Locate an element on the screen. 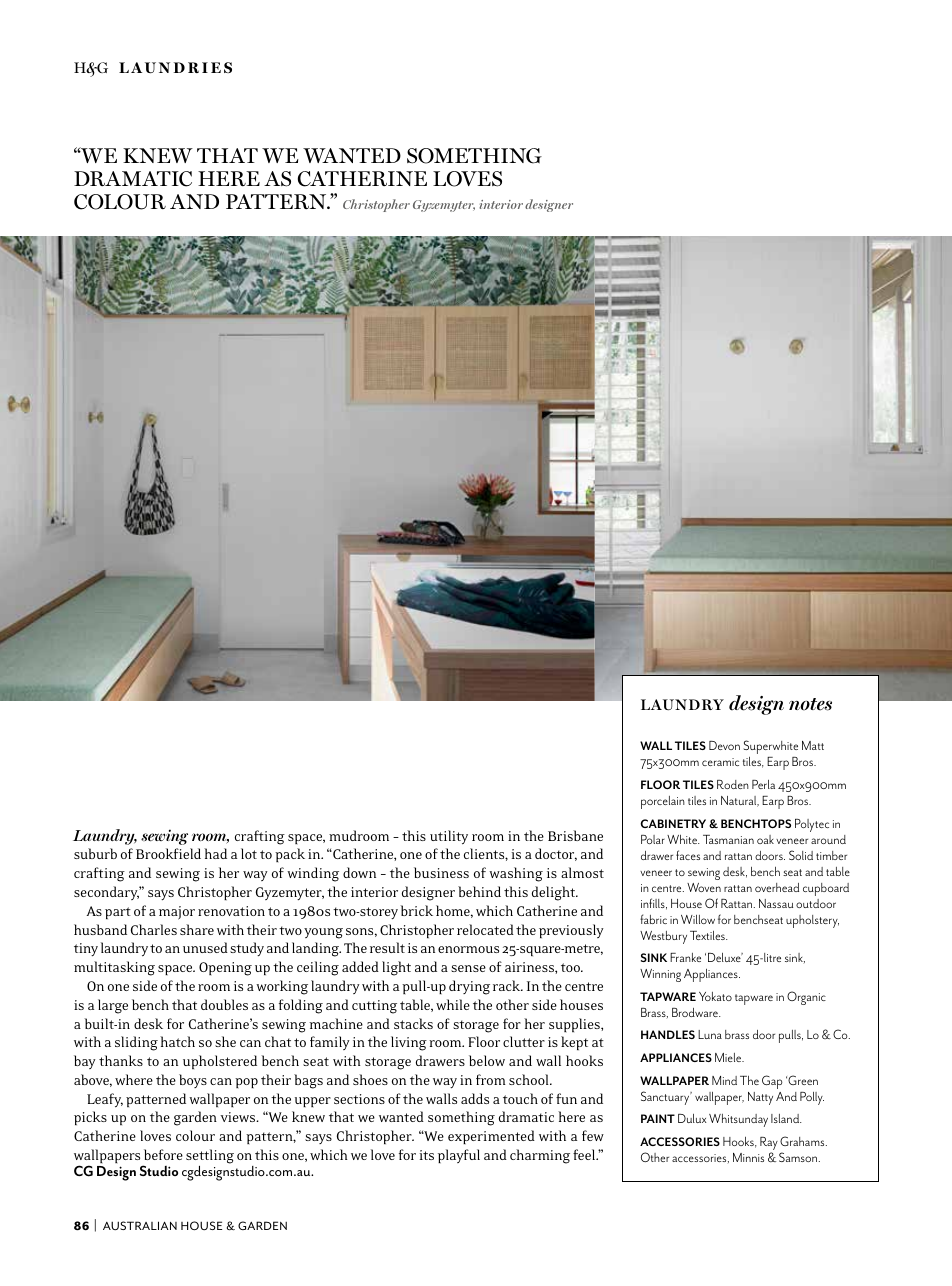  AUSTRALIAN is located at coordinates (140, 1225).
